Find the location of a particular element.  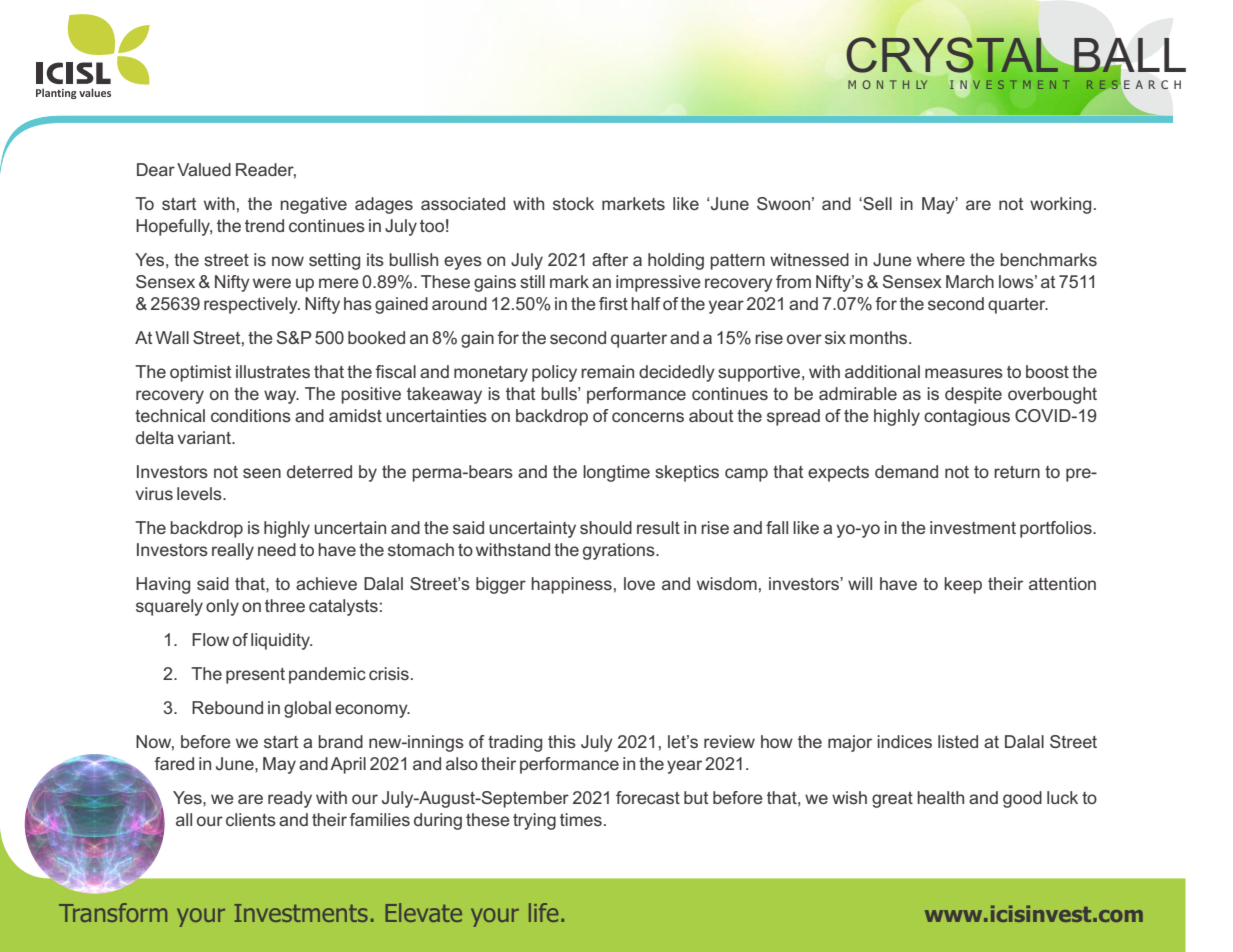

should is located at coordinates (606, 527).
